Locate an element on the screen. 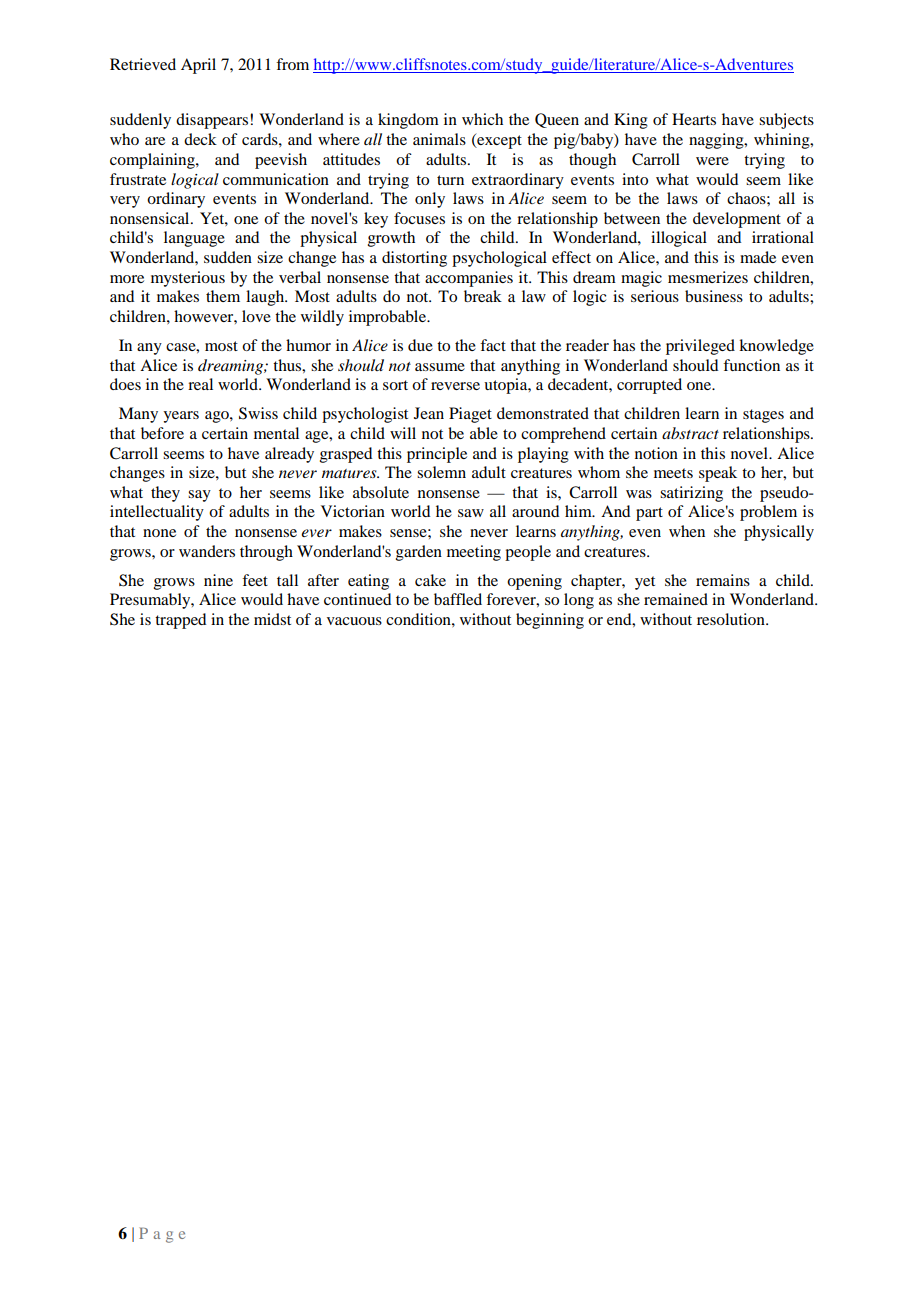  baffled is located at coordinates (458, 599).
